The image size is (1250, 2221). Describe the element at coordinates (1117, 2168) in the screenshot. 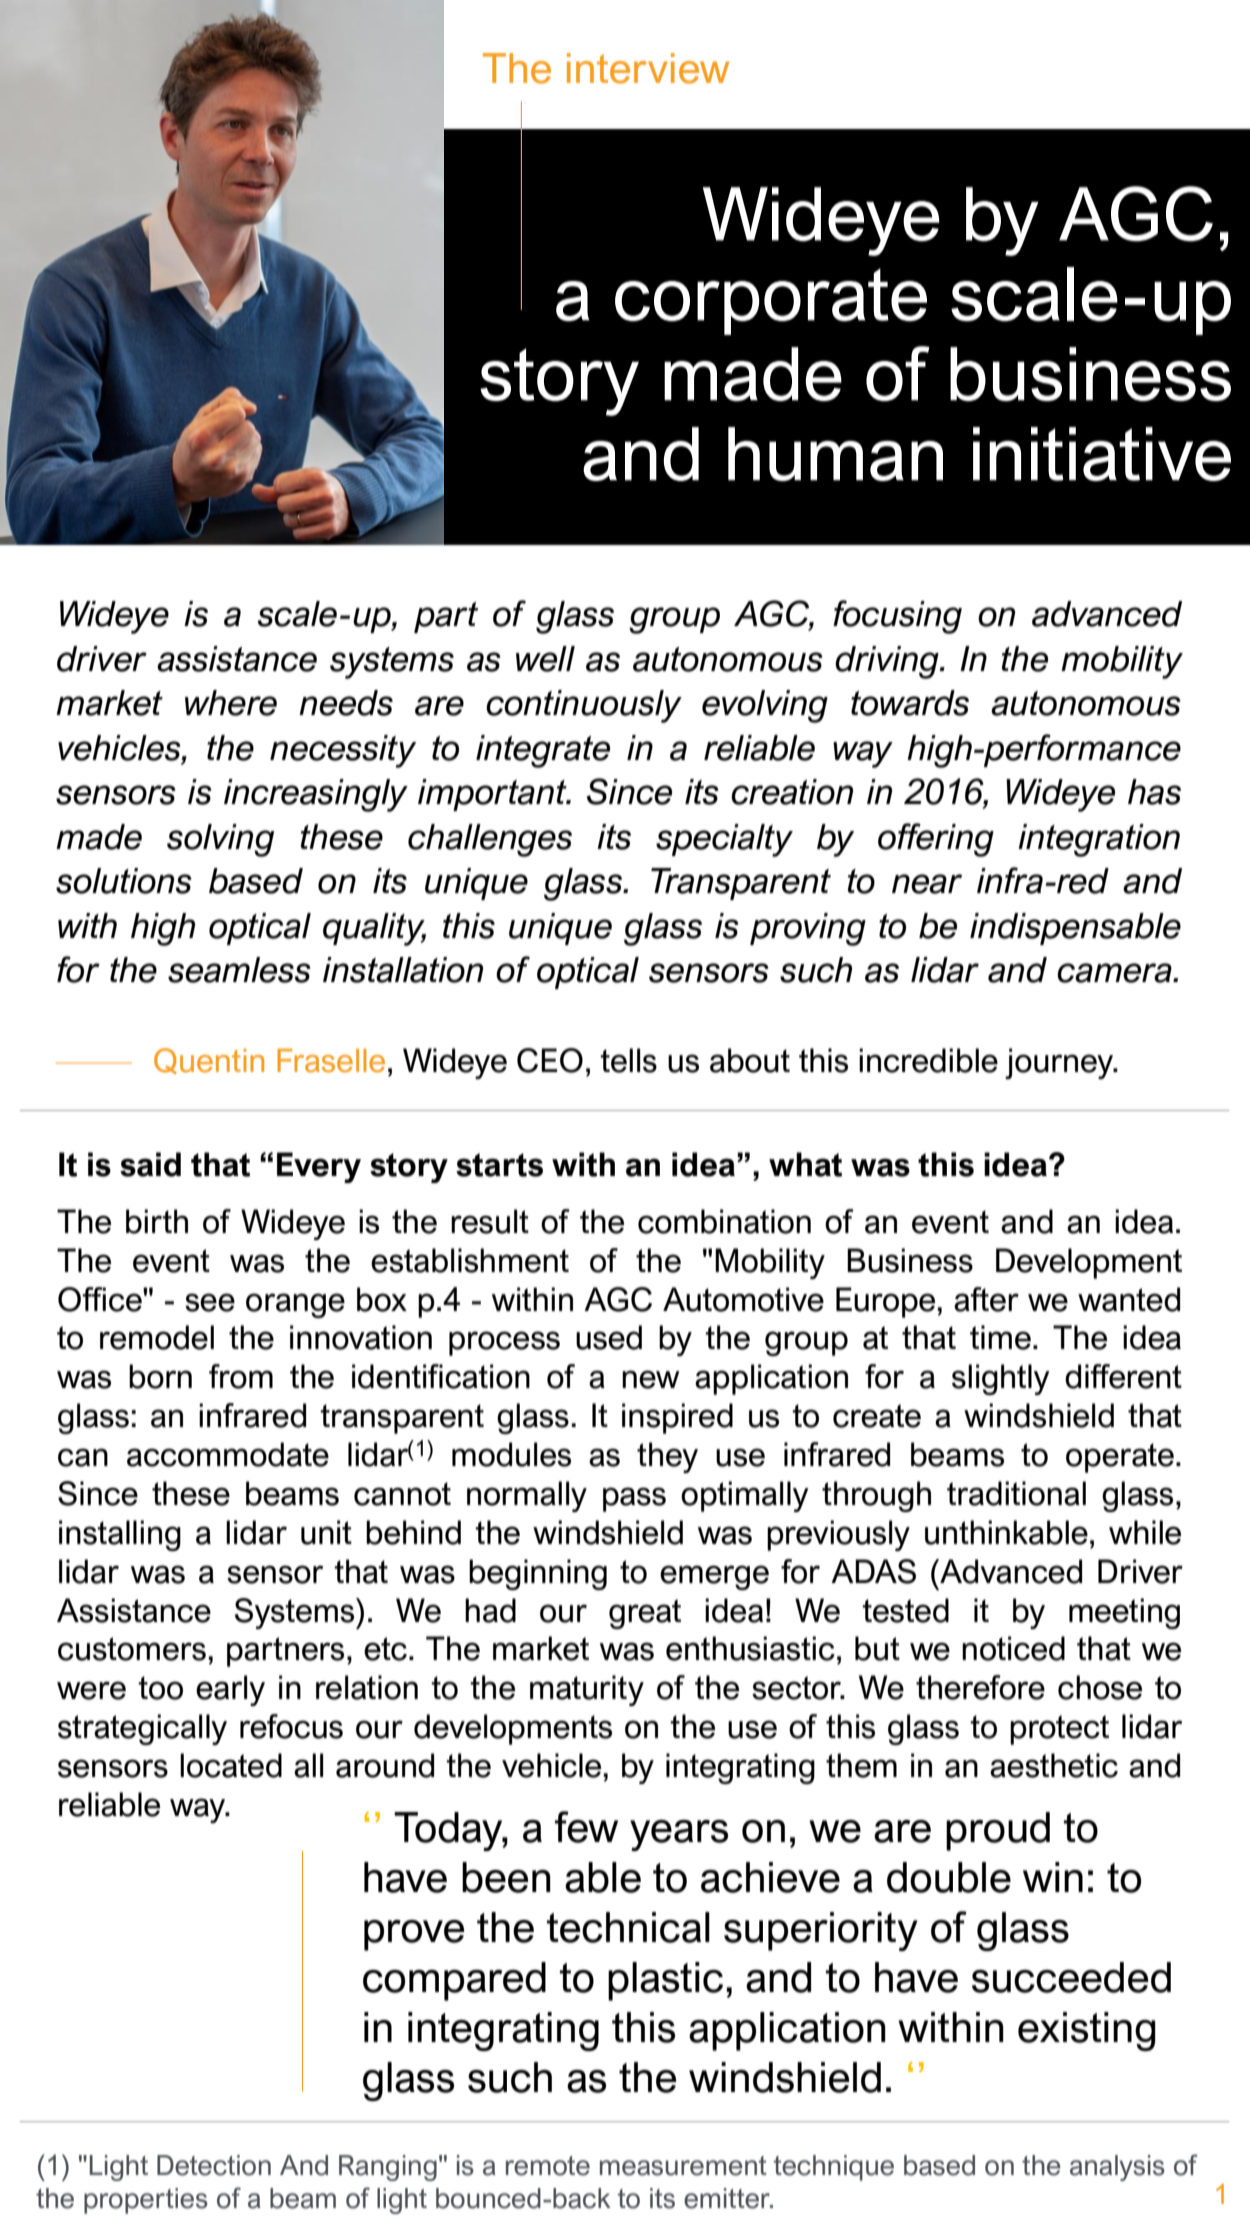

I see `analysis` at that location.
